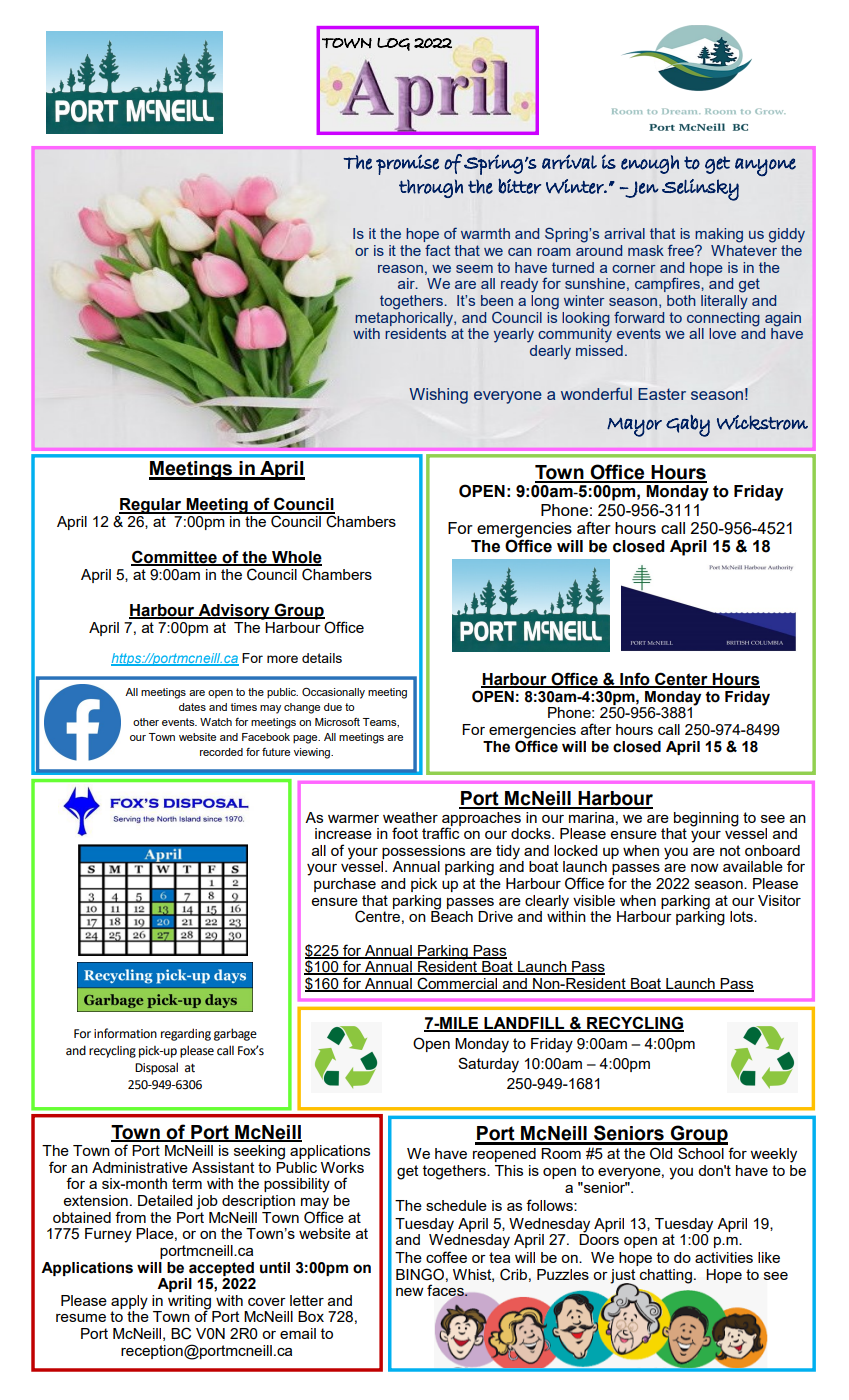 Image resolution: width=849 pixels, height=1400 pixels. Describe the element at coordinates (681, 679) in the screenshot. I see `Center` at that location.
